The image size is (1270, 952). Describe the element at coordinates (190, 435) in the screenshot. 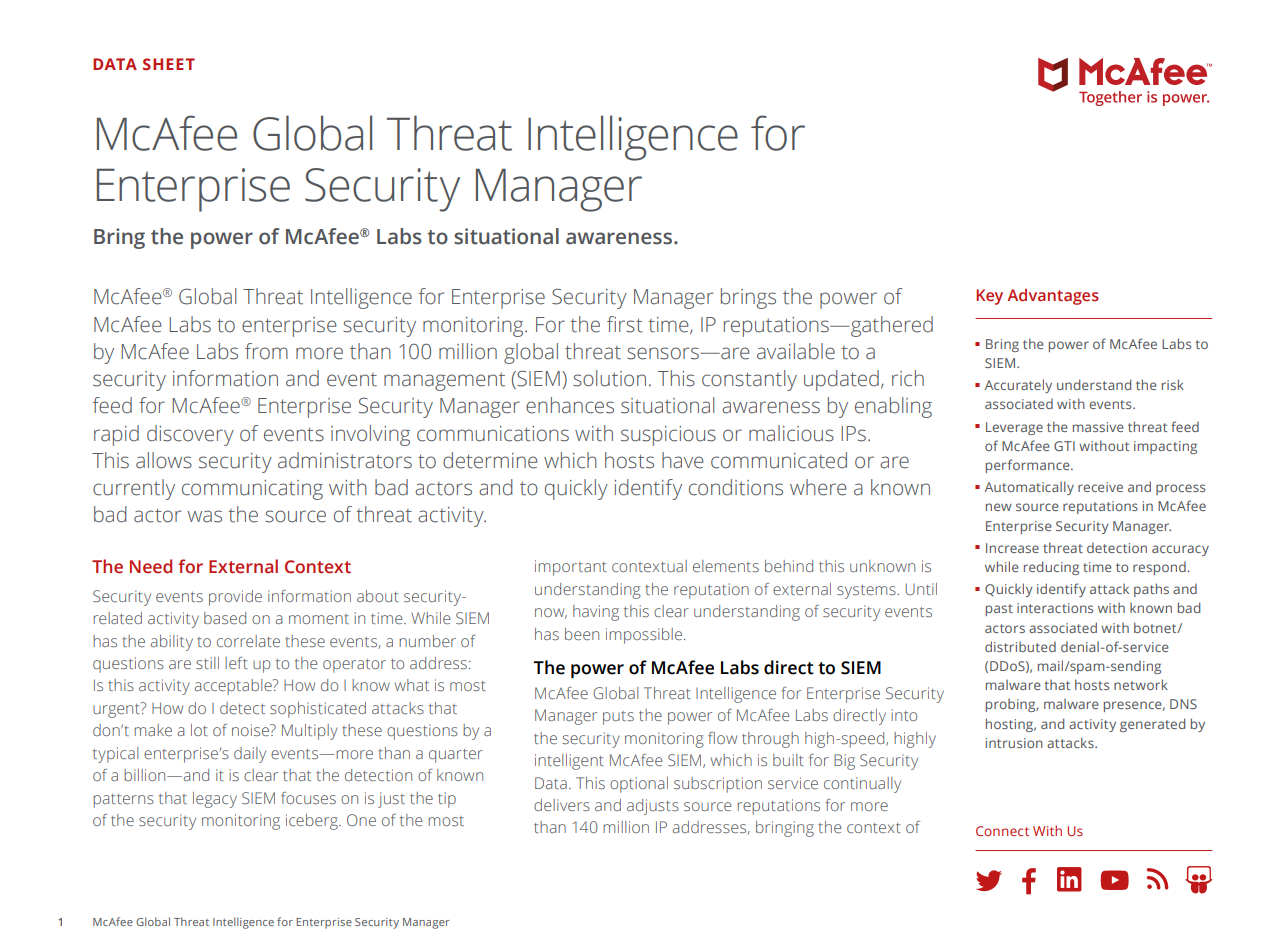

I see `discovery` at that location.
